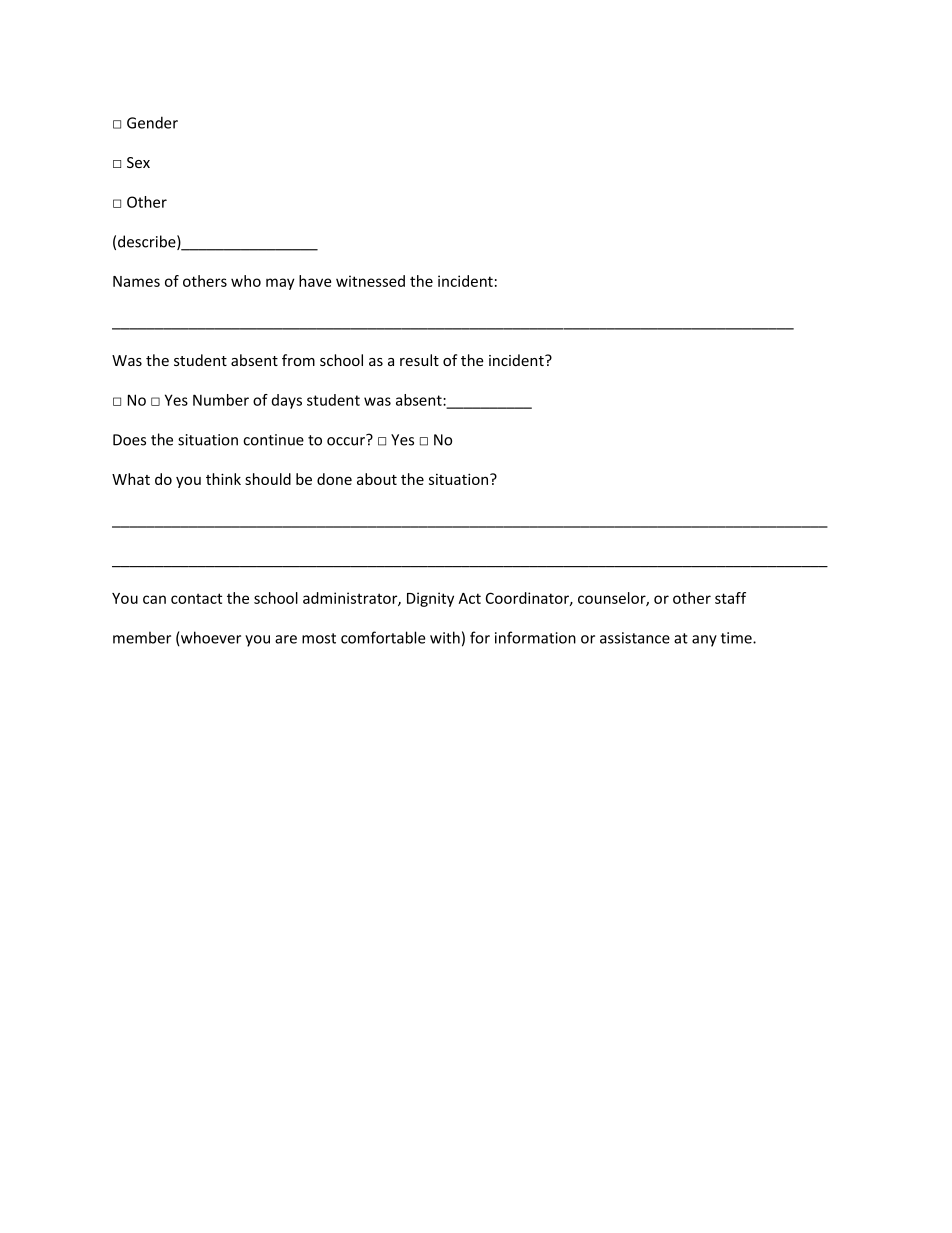 The height and width of the document is (1233, 952). What do you see at coordinates (347, 440) in the document?
I see `occur` at bounding box center [347, 440].
